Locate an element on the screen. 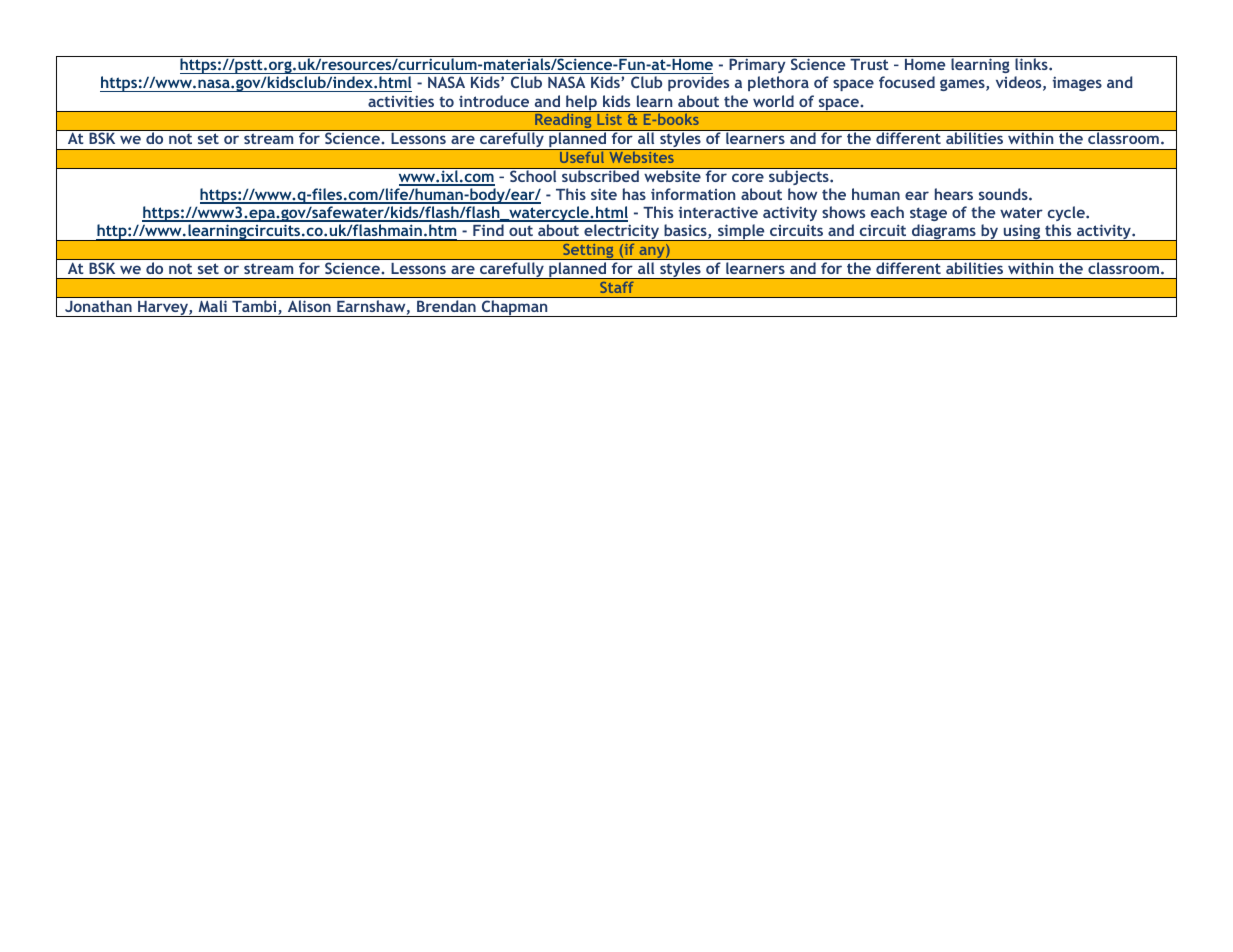 Image resolution: width=1233 pixels, height=952 pixels. information is located at coordinates (693, 194).
